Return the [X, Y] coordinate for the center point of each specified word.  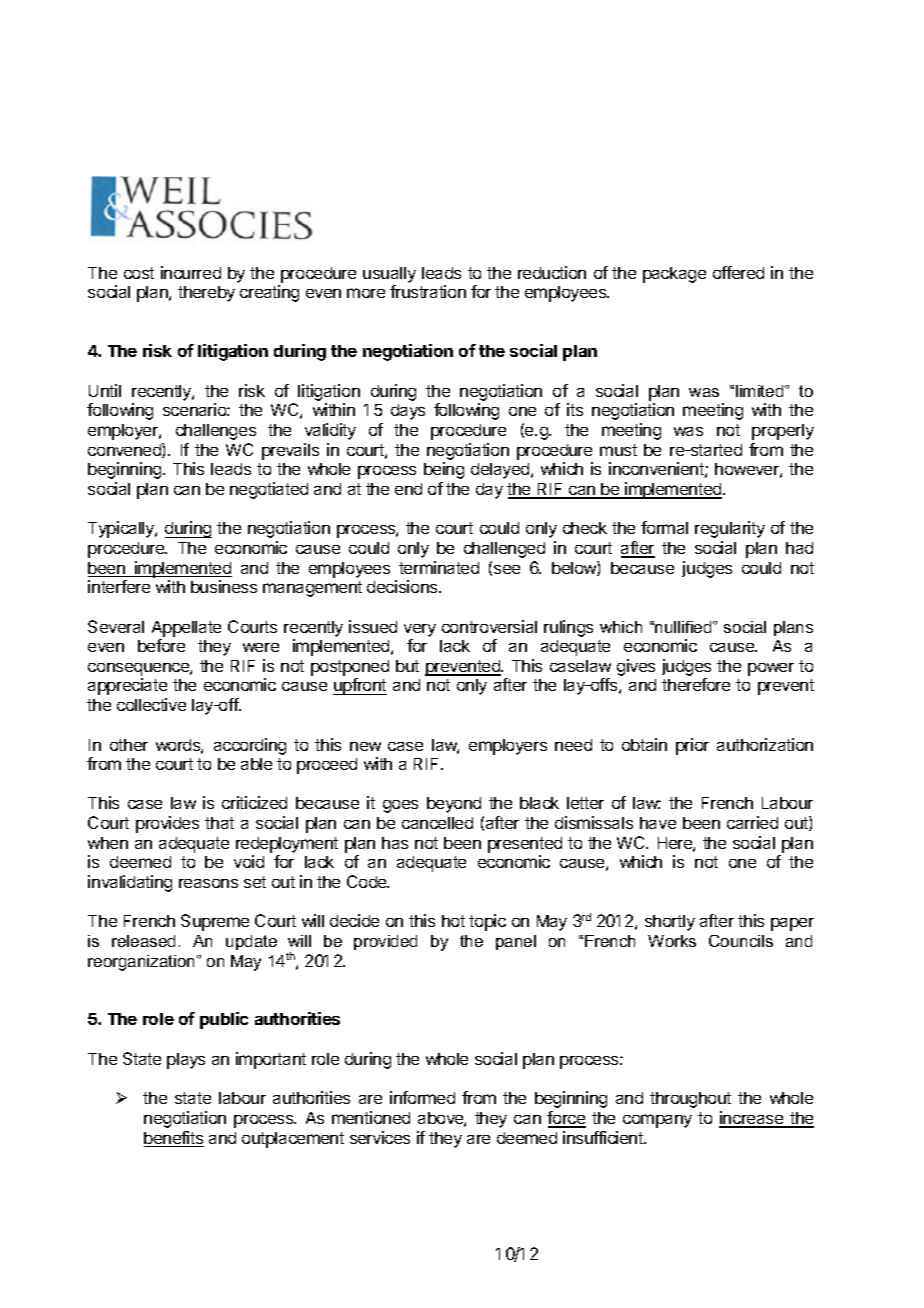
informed [422, 1097]
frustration [428, 291]
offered [738, 272]
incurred [191, 272]
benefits [174, 1139]
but [407, 666]
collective [151, 704]
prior [692, 746]
